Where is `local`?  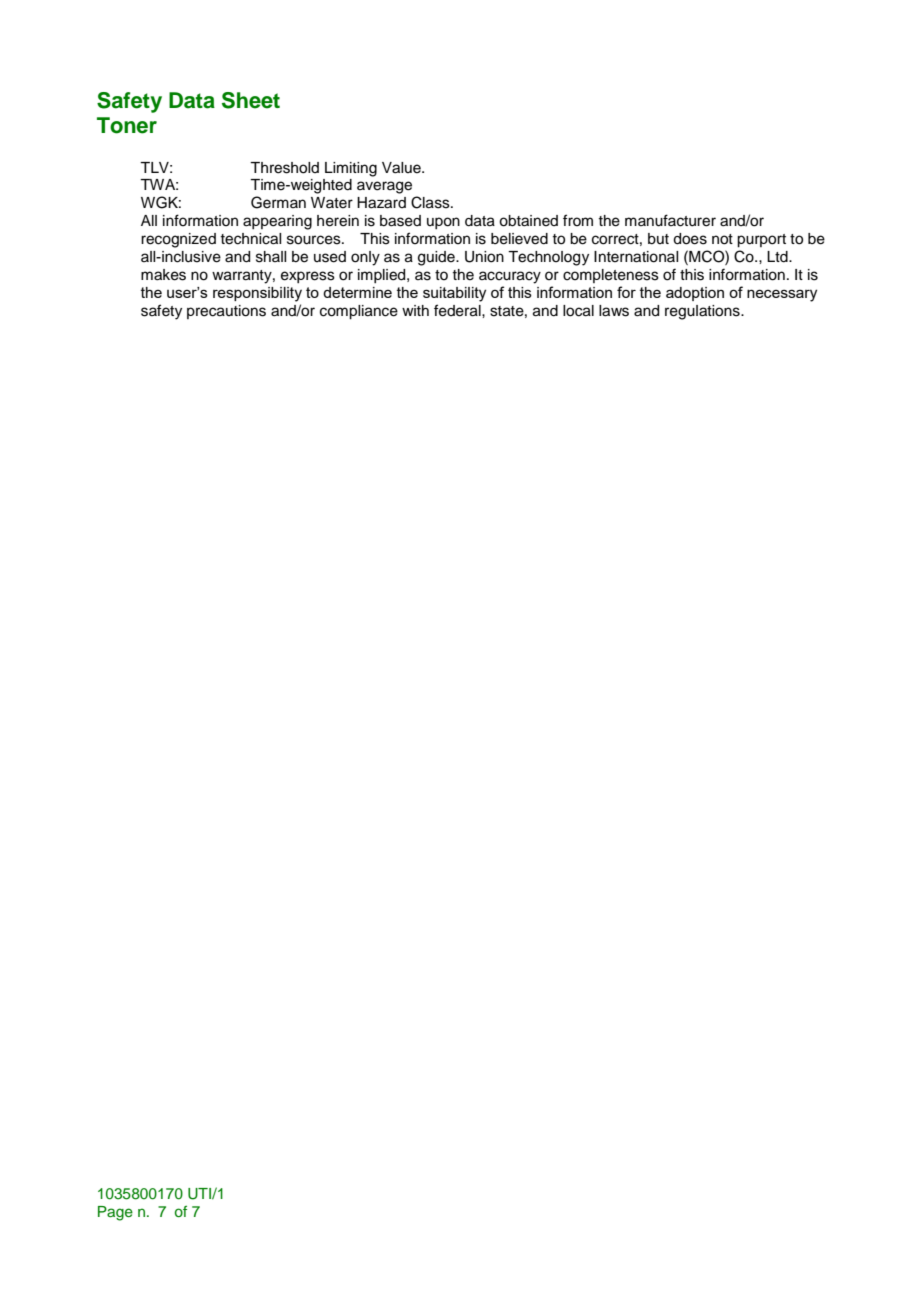
local is located at coordinates (578, 311).
